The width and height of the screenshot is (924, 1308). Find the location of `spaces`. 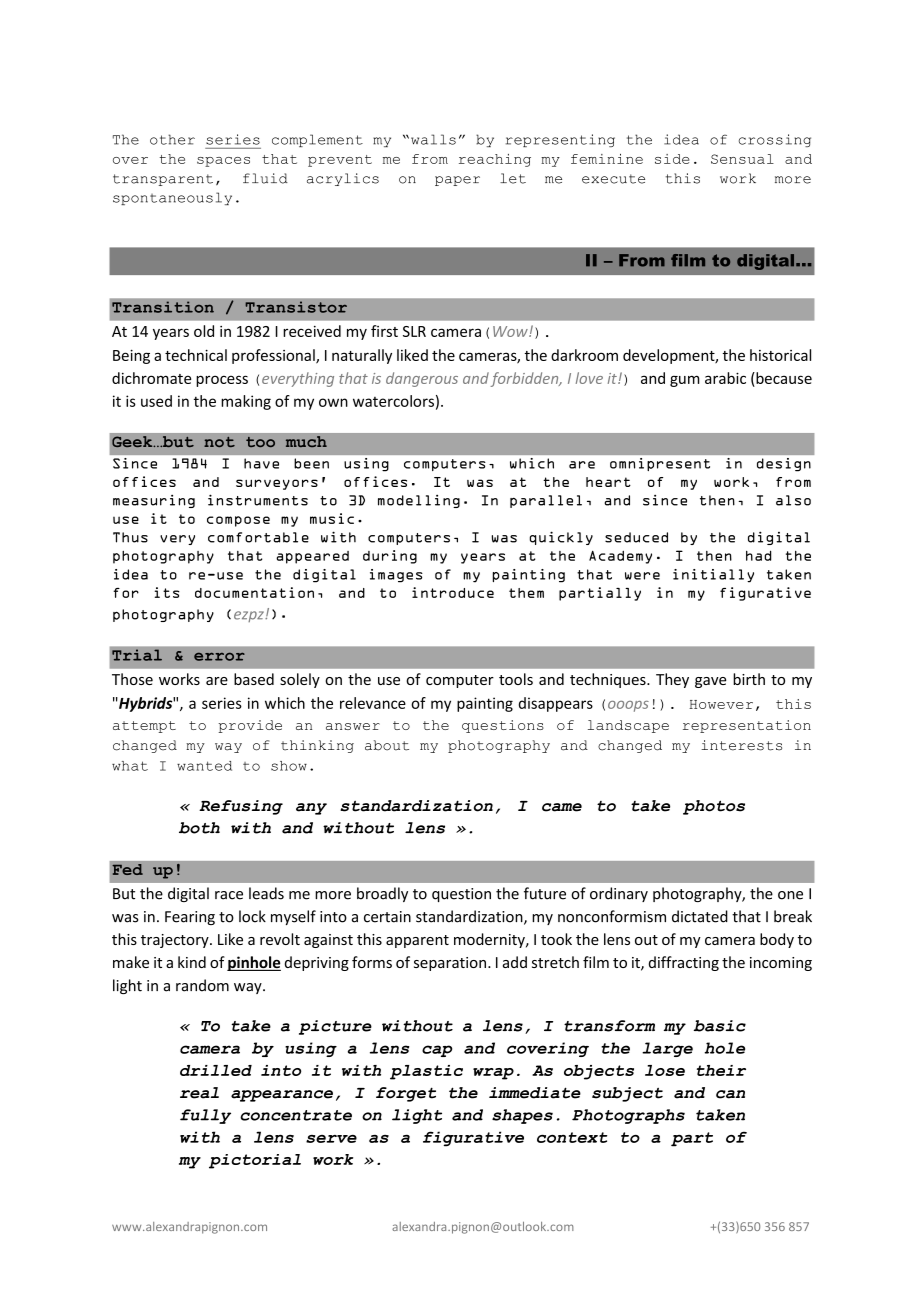

spaces is located at coordinates (223, 162).
